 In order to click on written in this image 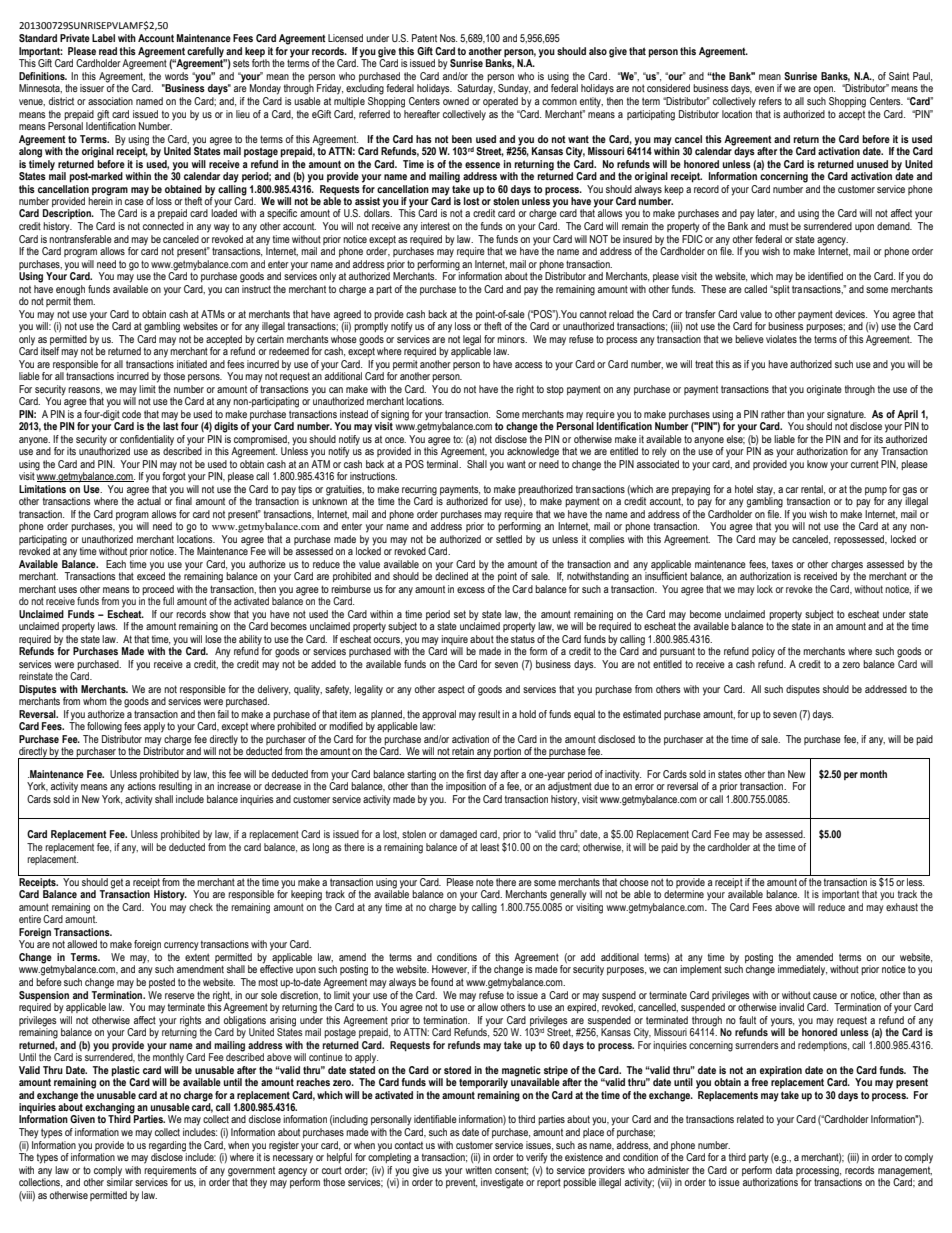, I will do `click(478, 1168)`.
